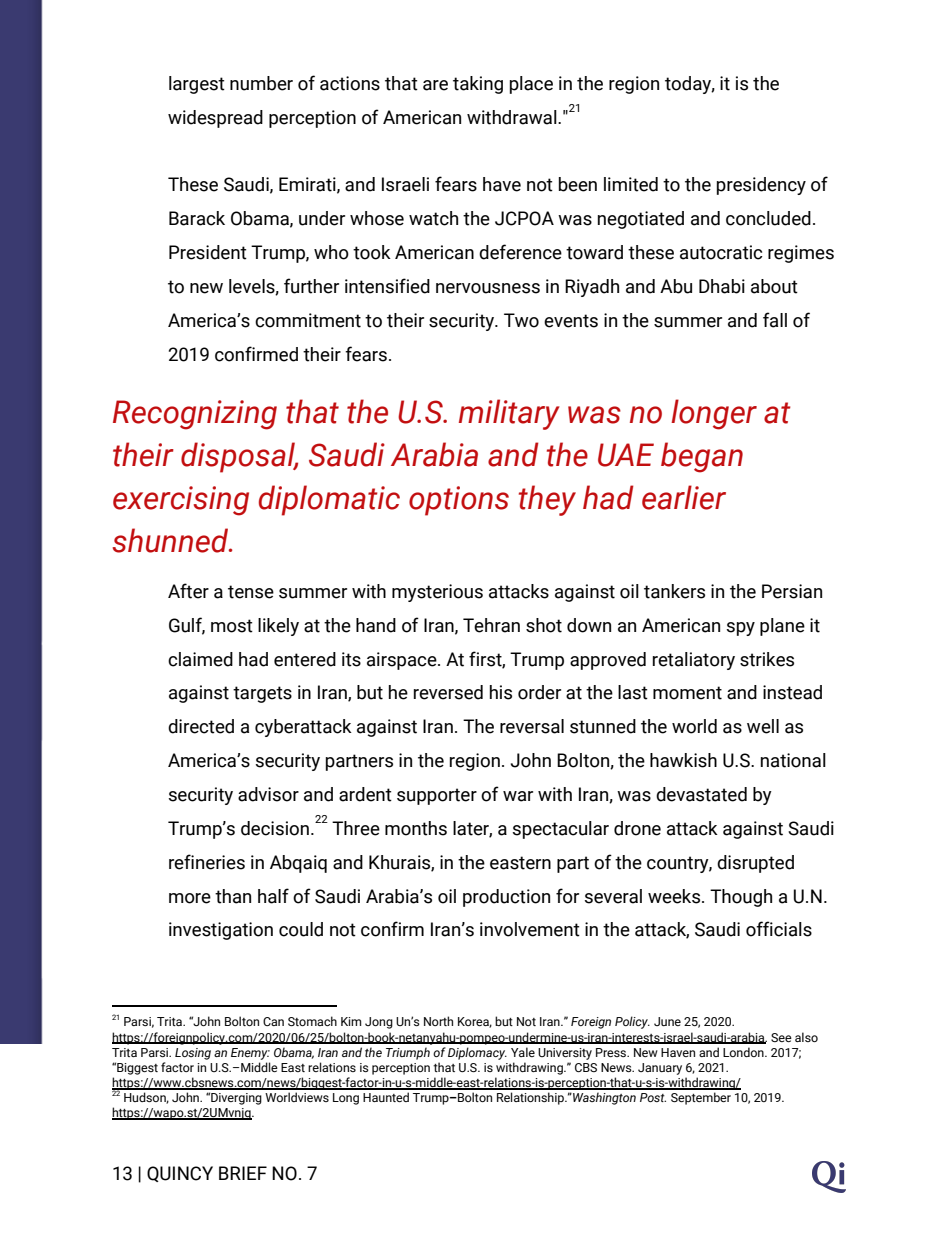 The image size is (952, 1233). What do you see at coordinates (268, 794) in the screenshot?
I see `advisor` at bounding box center [268, 794].
